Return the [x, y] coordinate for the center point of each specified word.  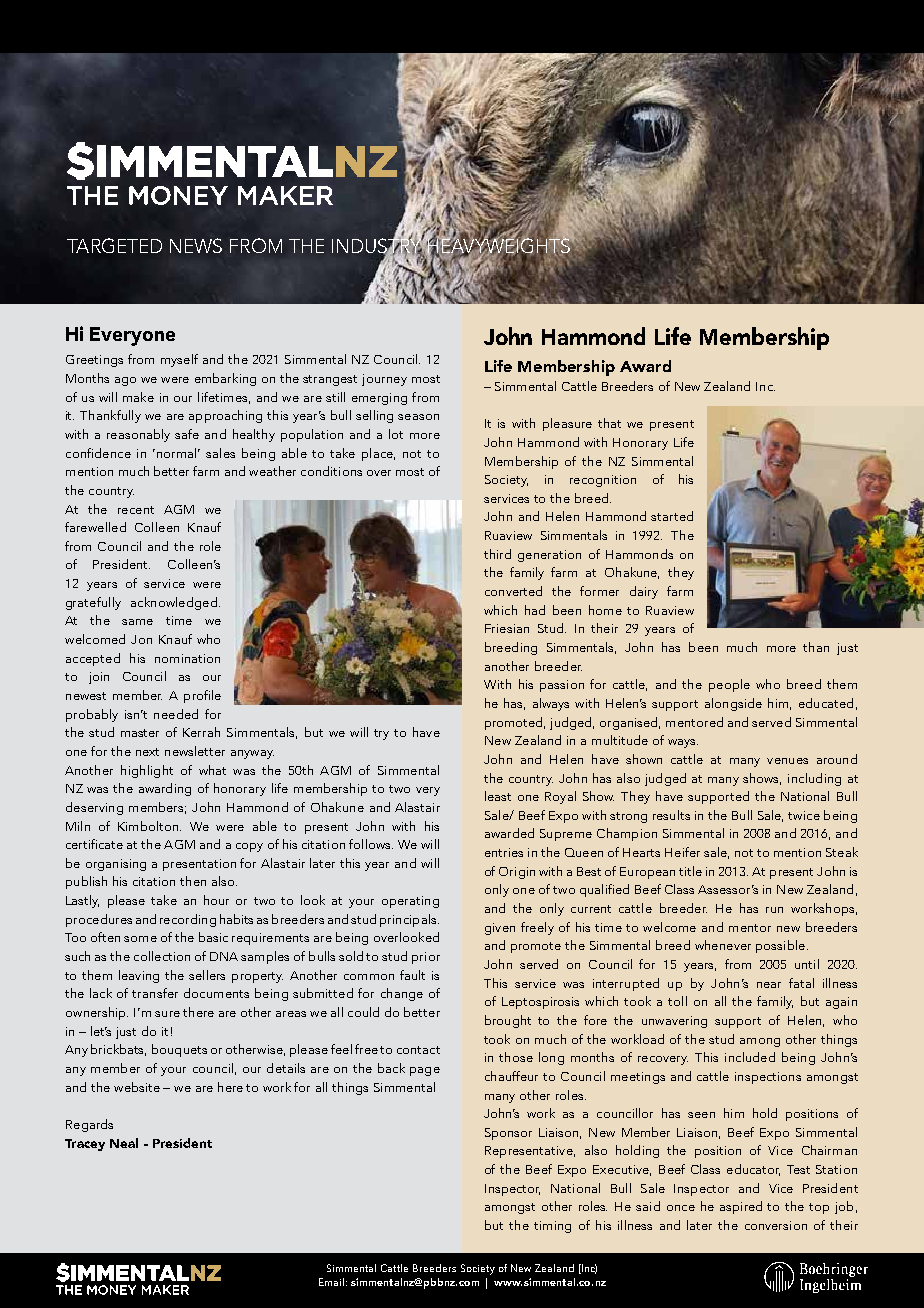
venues [787, 761]
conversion [776, 1225]
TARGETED [114, 245]
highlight [147, 771]
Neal [124, 1143]
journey [384, 380]
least [498, 796]
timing [552, 1227]
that [609, 423]
